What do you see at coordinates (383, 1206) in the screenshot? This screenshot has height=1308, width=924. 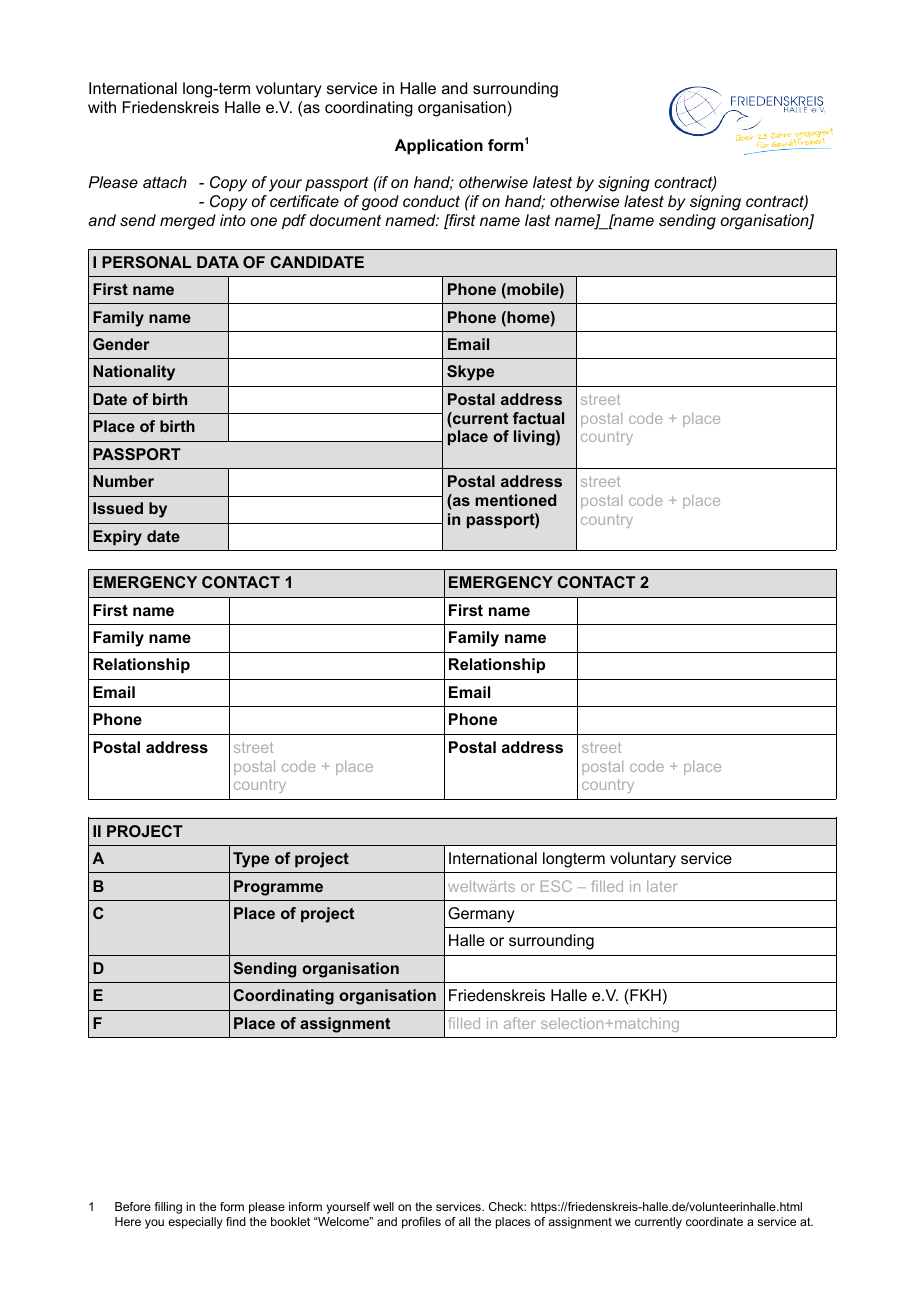 I see `well` at bounding box center [383, 1206].
